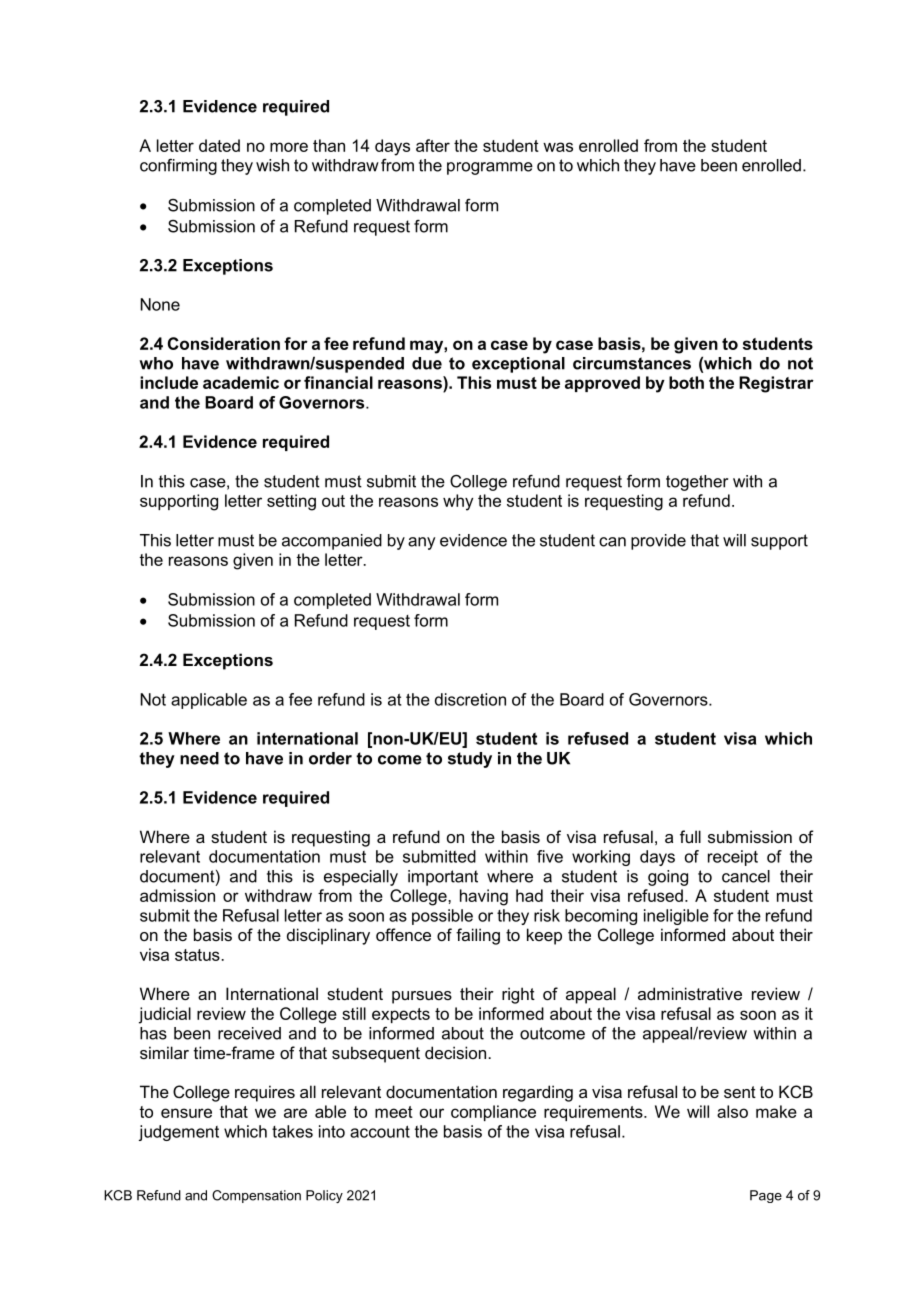 This page has width=924, height=1307. I want to click on important, so click(443, 878).
